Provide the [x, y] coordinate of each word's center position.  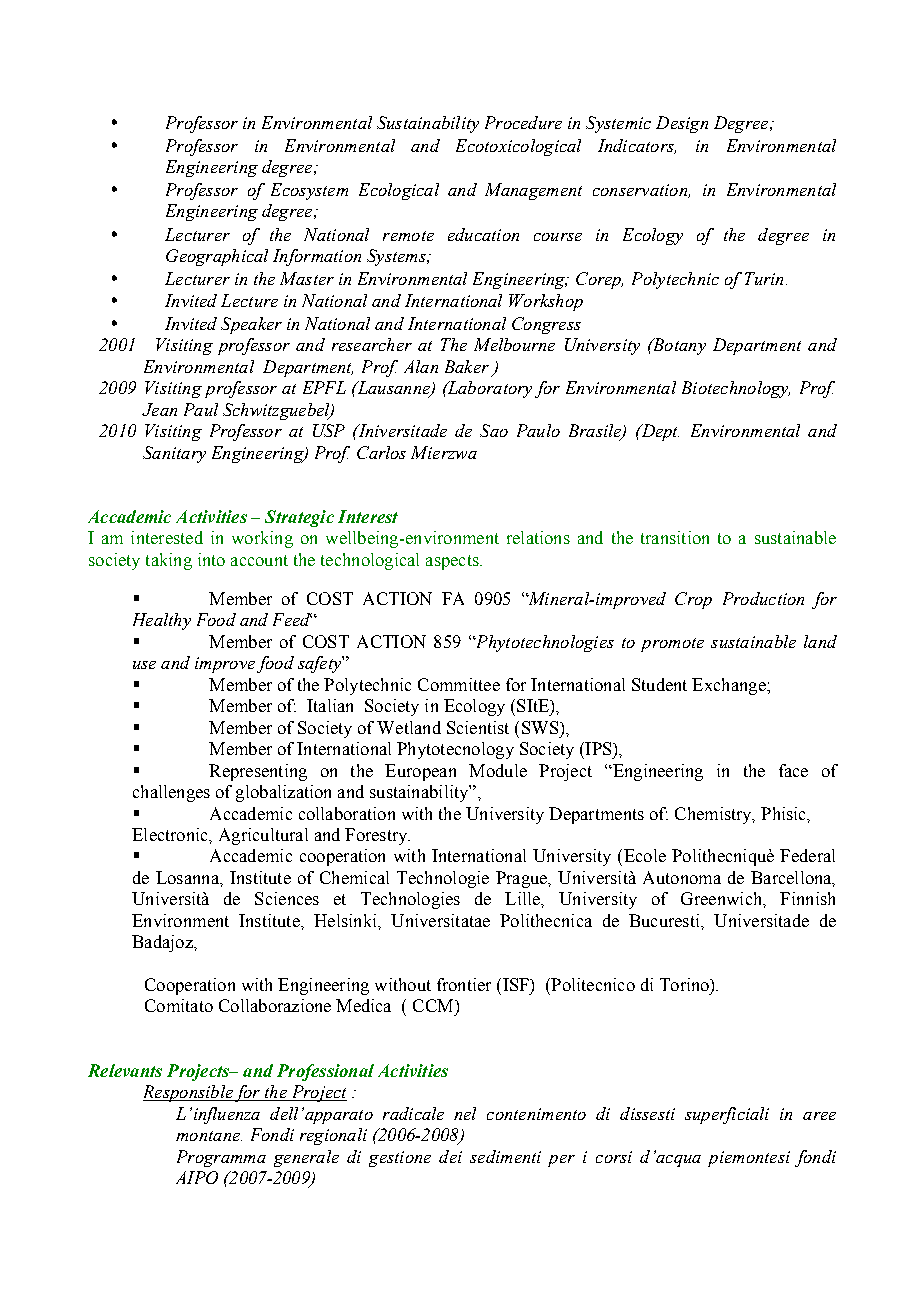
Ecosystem [309, 191]
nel [465, 1113]
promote [672, 645]
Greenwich [722, 898]
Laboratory [488, 389]
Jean [159, 409]
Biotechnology [736, 389]
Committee [459, 684]
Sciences [287, 898]
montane [209, 1136]
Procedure [523, 122]
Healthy [162, 621]
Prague [522, 879]
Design [682, 124]
